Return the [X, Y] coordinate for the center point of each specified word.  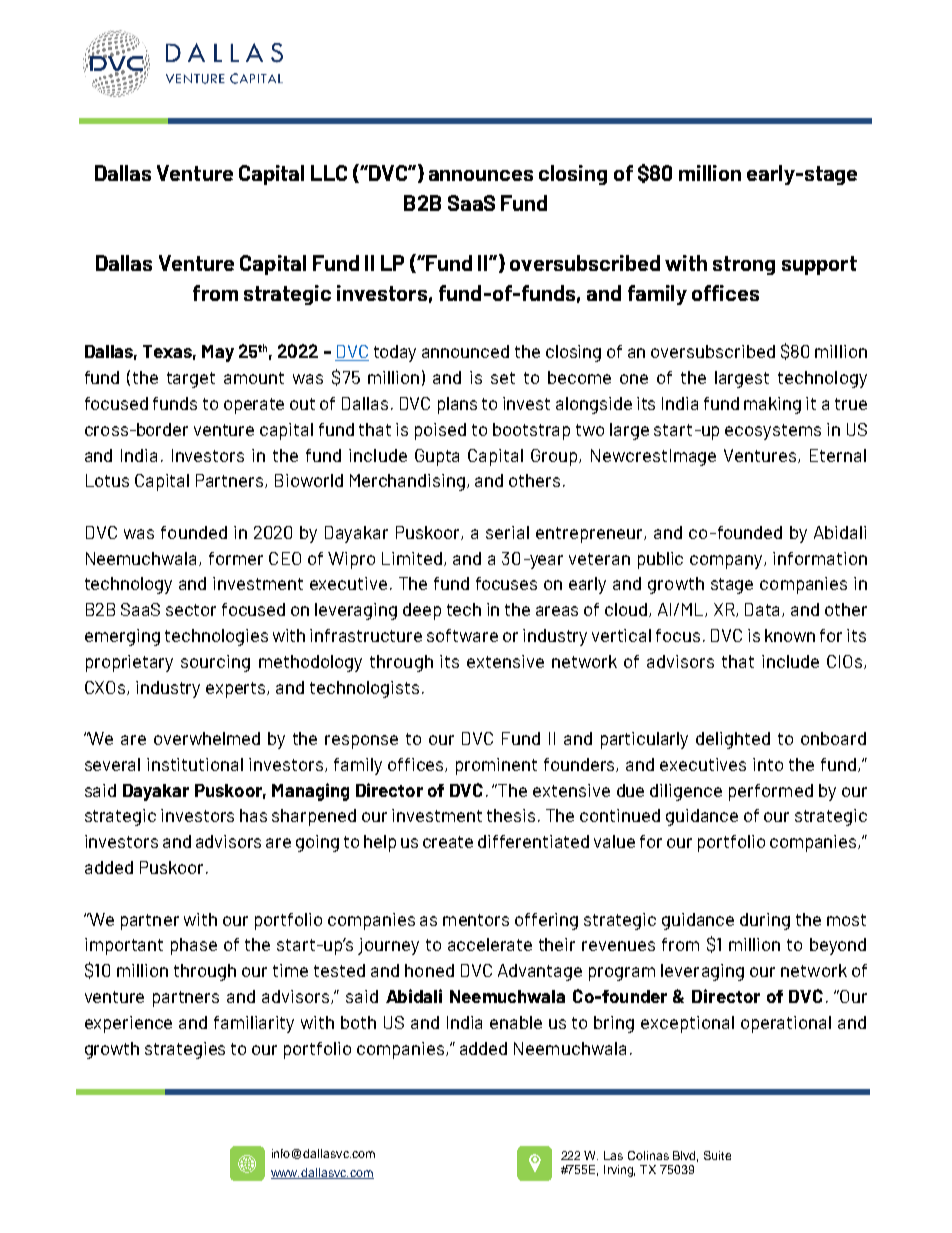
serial [507, 532]
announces [481, 175]
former [236, 558]
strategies [185, 1050]
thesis [511, 815]
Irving [619, 1171]
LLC [329, 173]
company [727, 562]
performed [771, 792]
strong [744, 265]
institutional [195, 764]
